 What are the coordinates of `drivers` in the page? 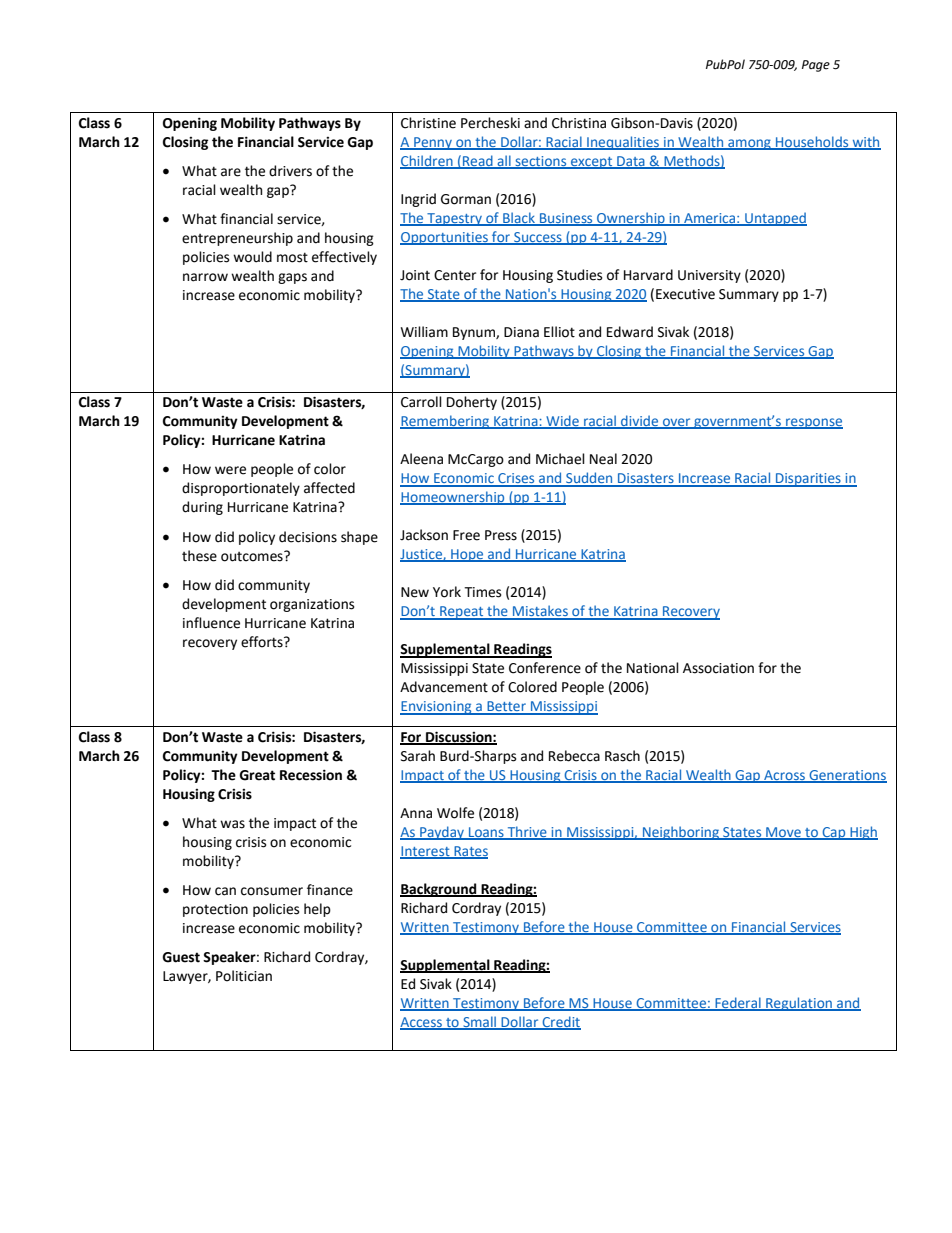 It's located at (290, 171).
